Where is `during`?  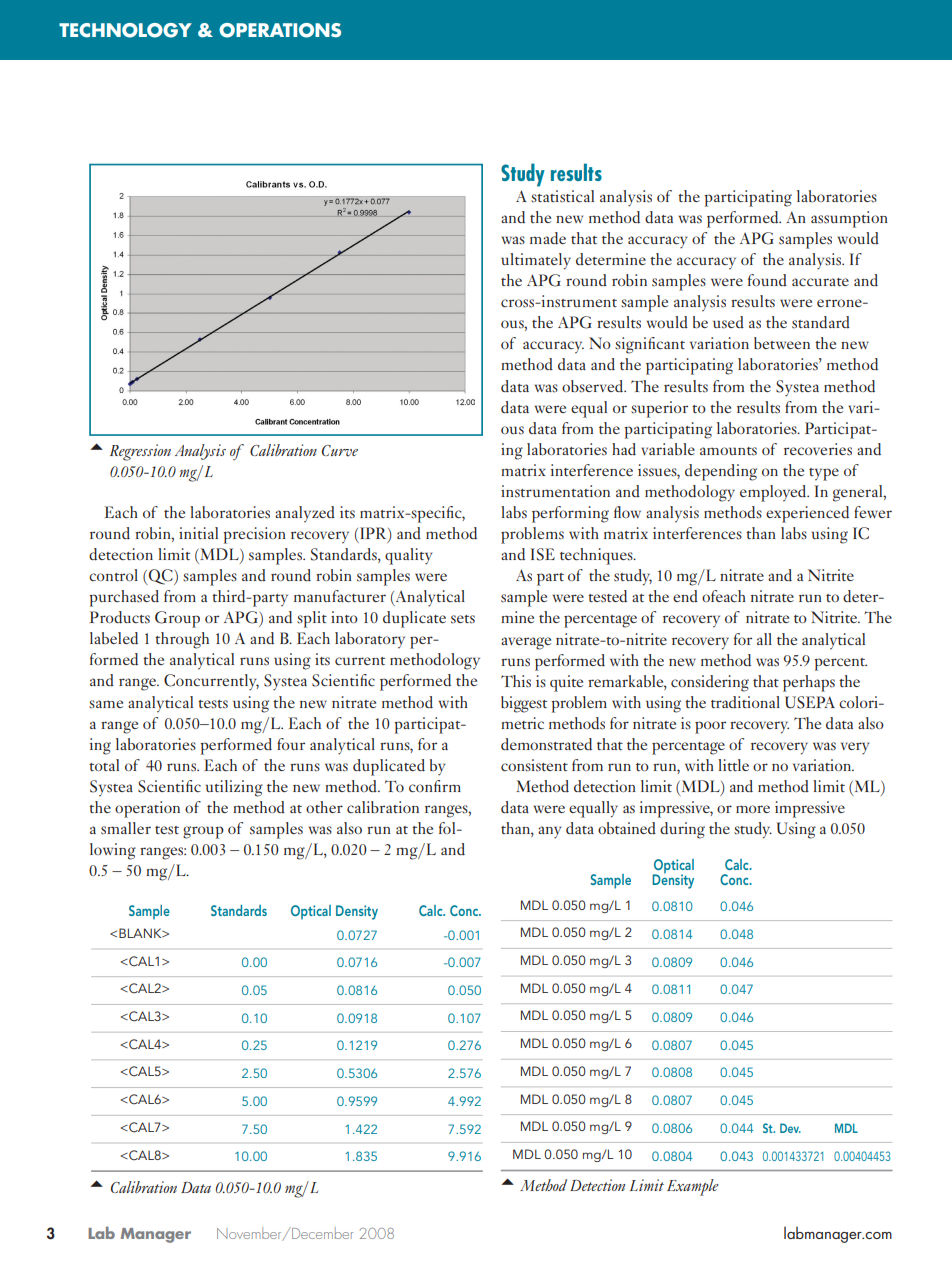 during is located at coordinates (682, 830).
